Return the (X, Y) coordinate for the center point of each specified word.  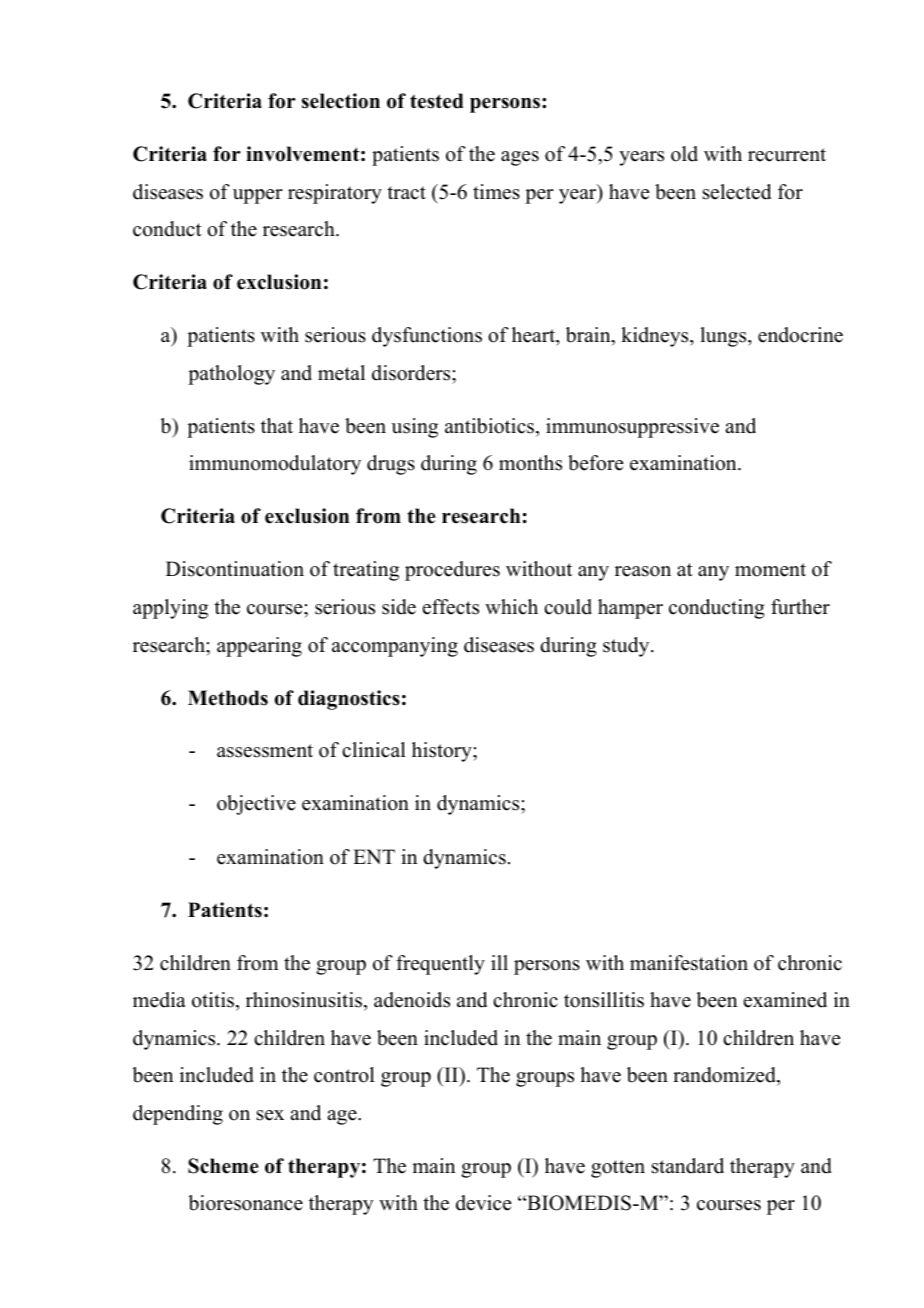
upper (258, 196)
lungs (724, 337)
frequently (440, 965)
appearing (259, 647)
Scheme (223, 1166)
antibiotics (491, 426)
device (483, 1203)
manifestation (689, 963)
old (684, 154)
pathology (231, 375)
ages (520, 158)
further (800, 607)
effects (451, 607)
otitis (213, 1000)
